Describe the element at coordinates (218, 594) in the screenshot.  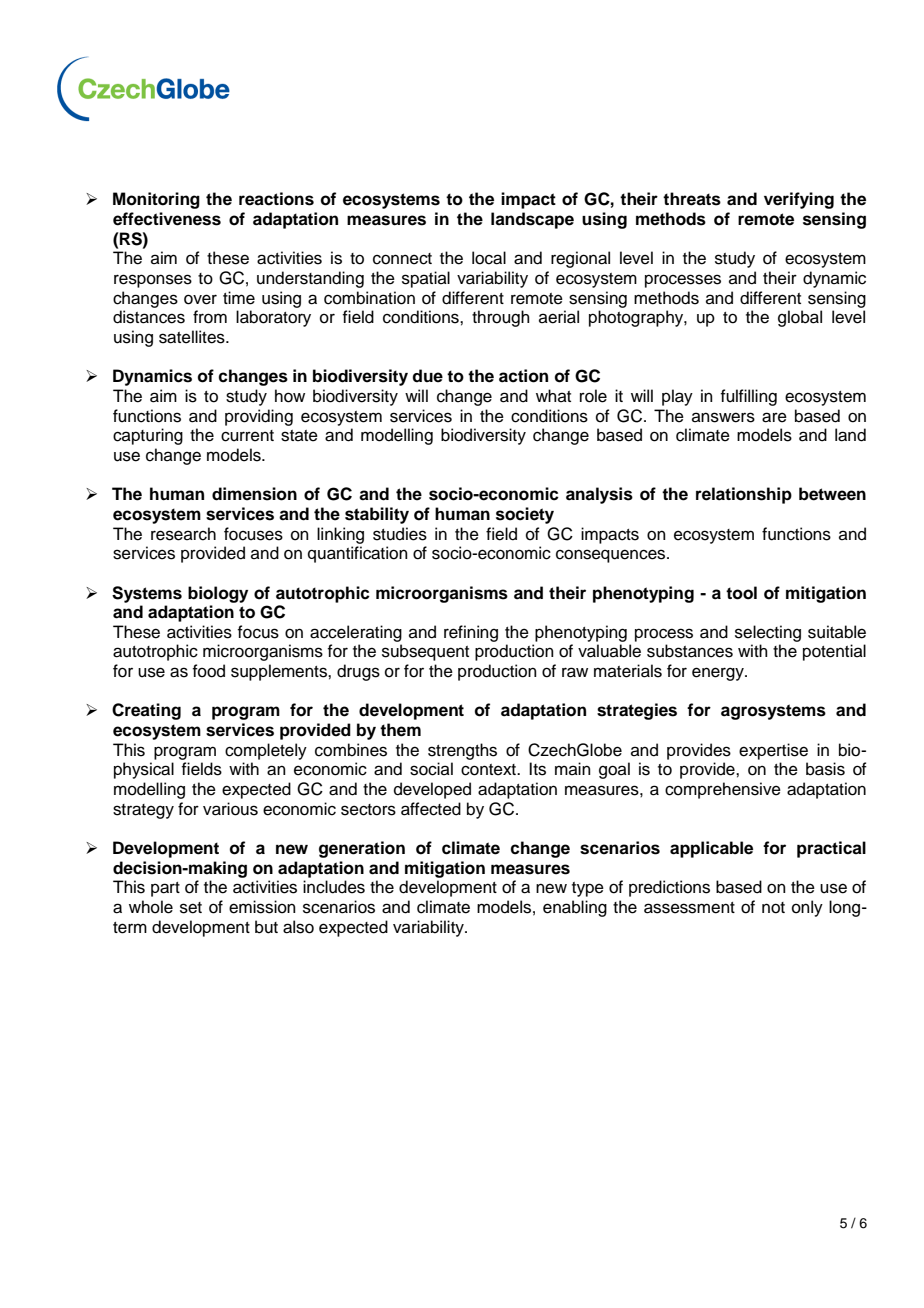
I see `biology` at that location.
